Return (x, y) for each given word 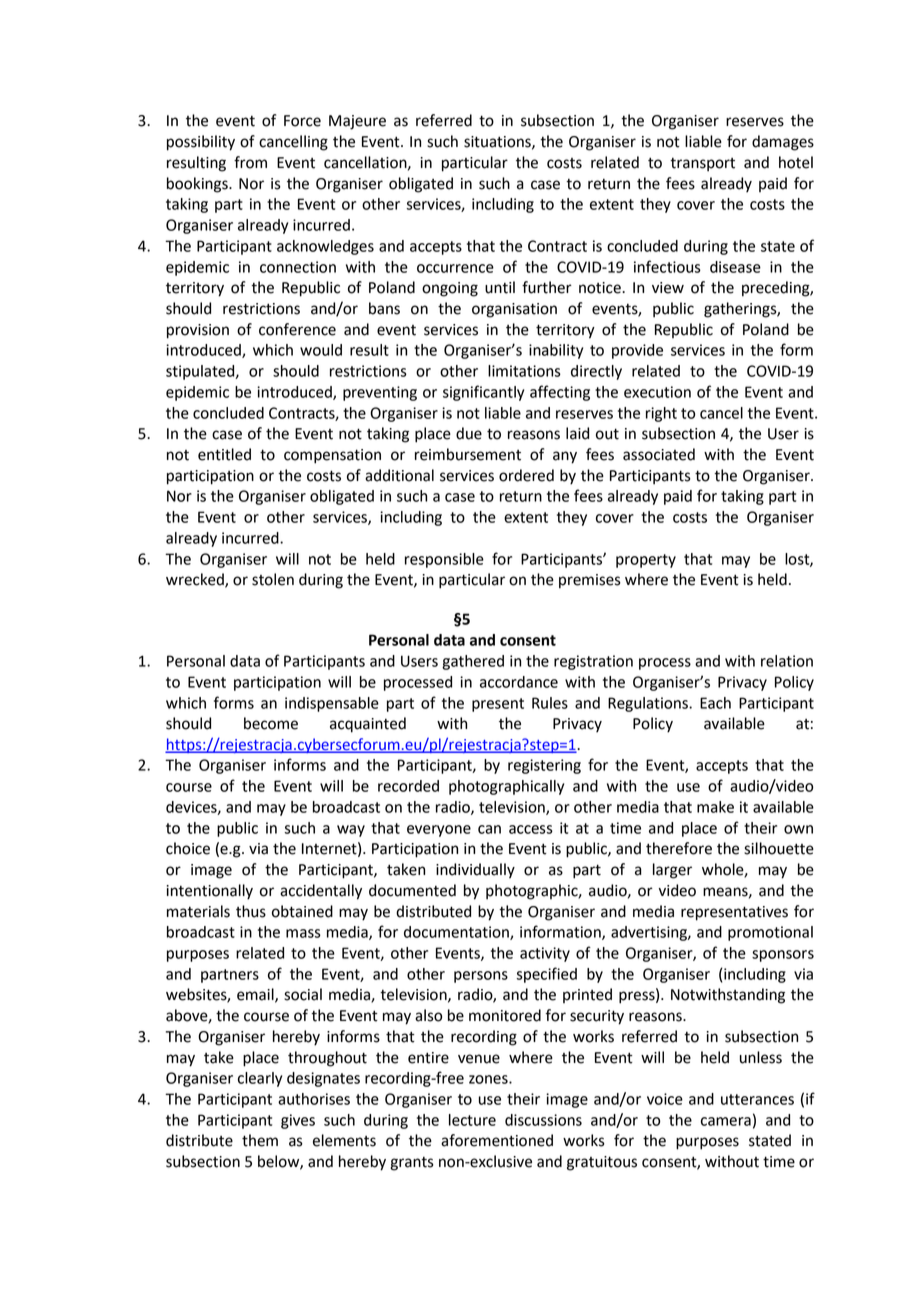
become (271, 723)
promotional (770, 933)
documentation (457, 933)
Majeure (357, 122)
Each (715, 703)
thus (251, 911)
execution (657, 392)
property (646, 561)
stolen (273, 579)
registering (544, 766)
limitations (524, 371)
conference (297, 329)
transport (702, 165)
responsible (444, 560)
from (250, 162)
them (260, 1140)
